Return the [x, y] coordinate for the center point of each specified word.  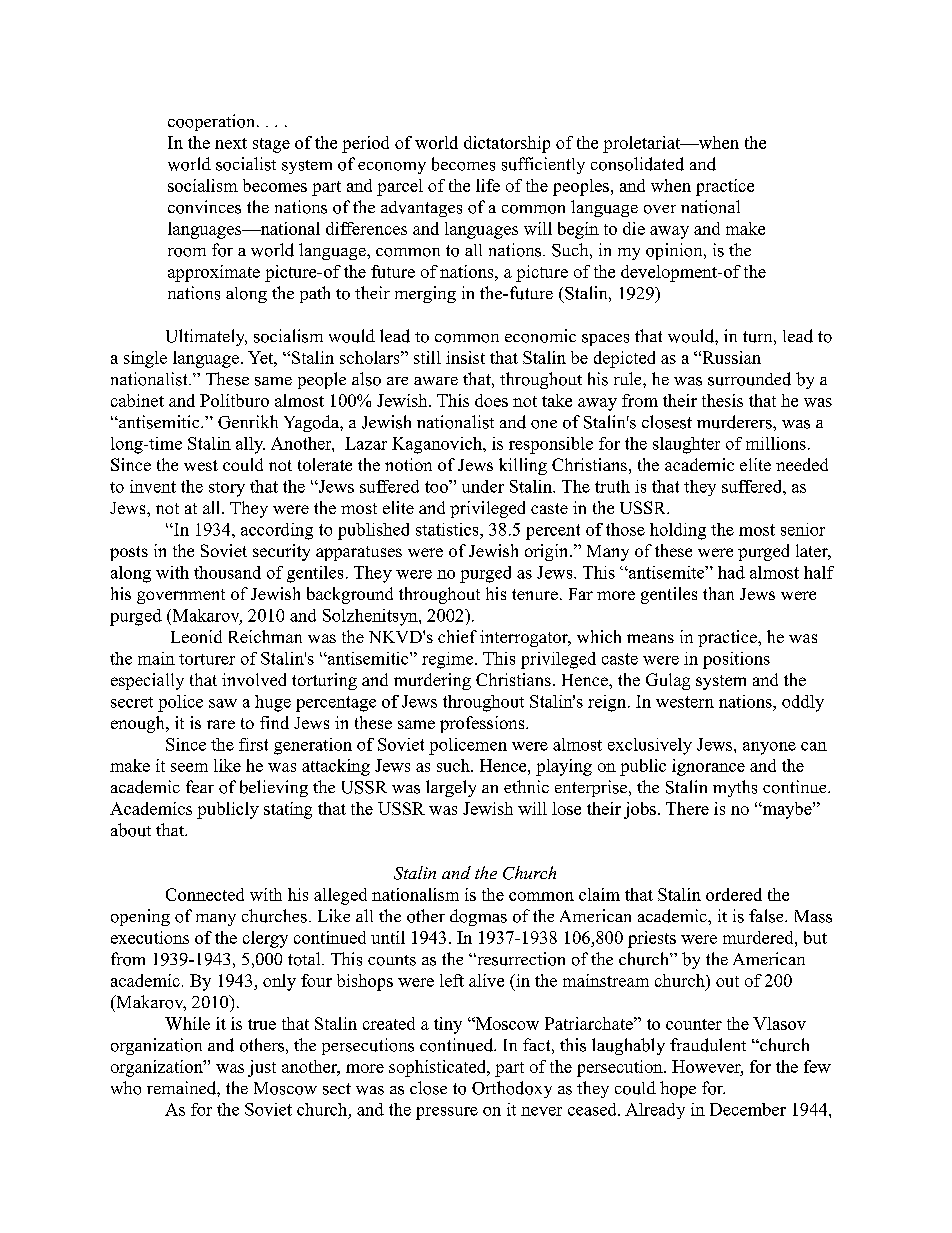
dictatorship [507, 144]
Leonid [196, 636]
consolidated [637, 164]
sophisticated [438, 1068]
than [718, 593]
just [262, 1068]
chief [457, 636]
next [231, 143]
